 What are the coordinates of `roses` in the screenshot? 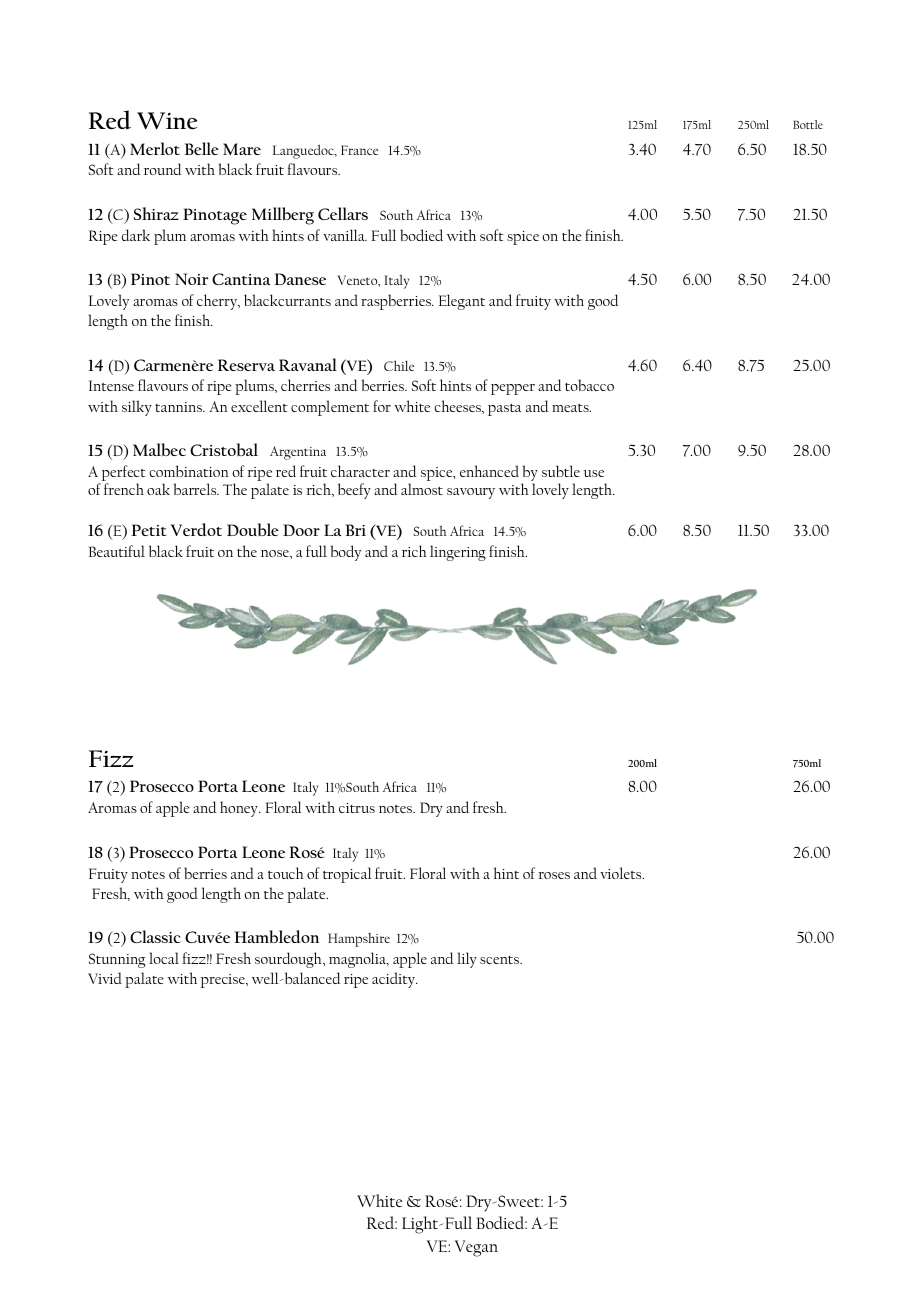 It's located at (554, 875).
